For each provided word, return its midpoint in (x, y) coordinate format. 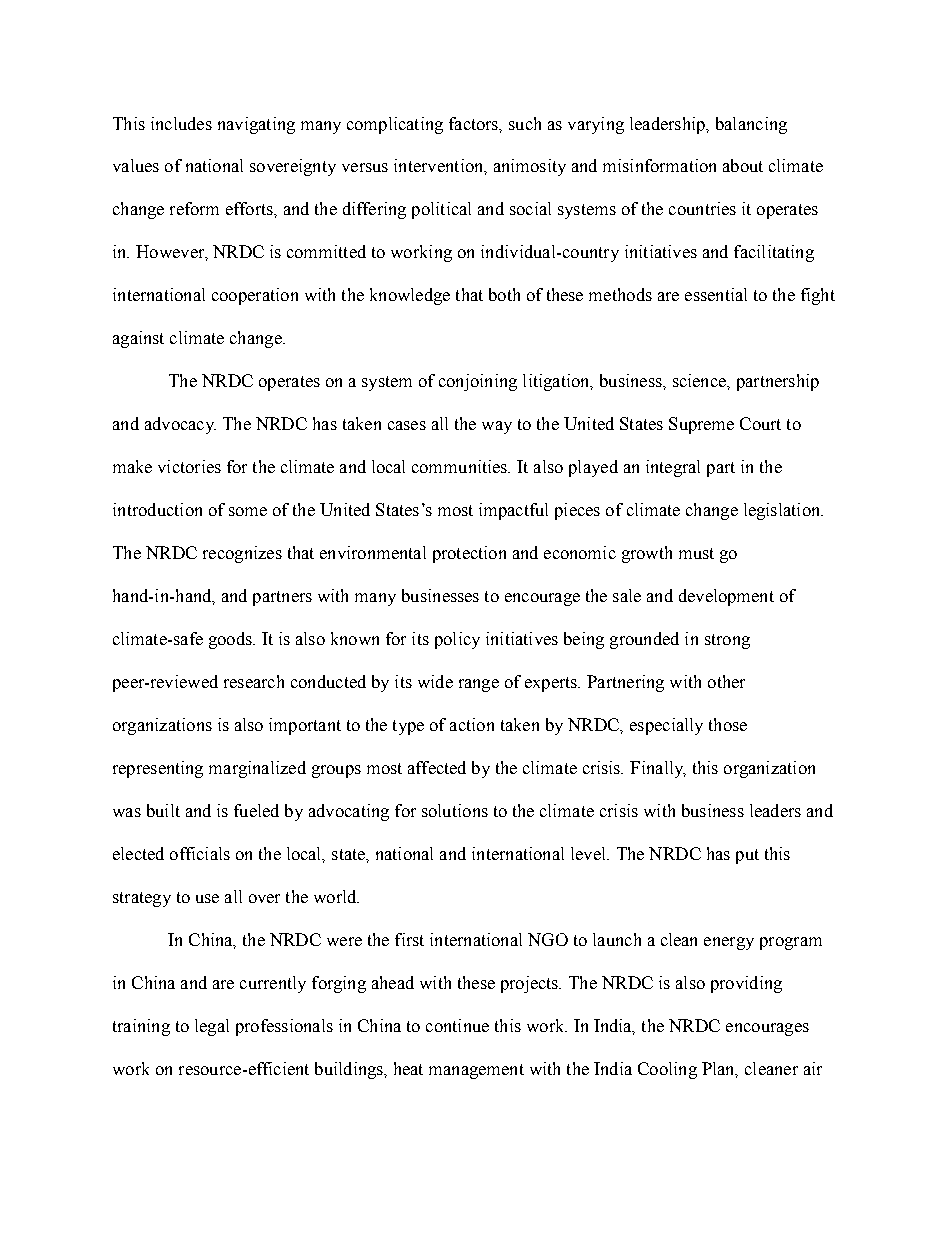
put (747, 856)
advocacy (180, 425)
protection (469, 554)
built (163, 810)
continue (457, 1025)
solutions (455, 810)
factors (475, 124)
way (497, 427)
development (726, 597)
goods (231, 640)
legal (212, 1027)
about (743, 165)
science (700, 380)
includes (181, 123)
